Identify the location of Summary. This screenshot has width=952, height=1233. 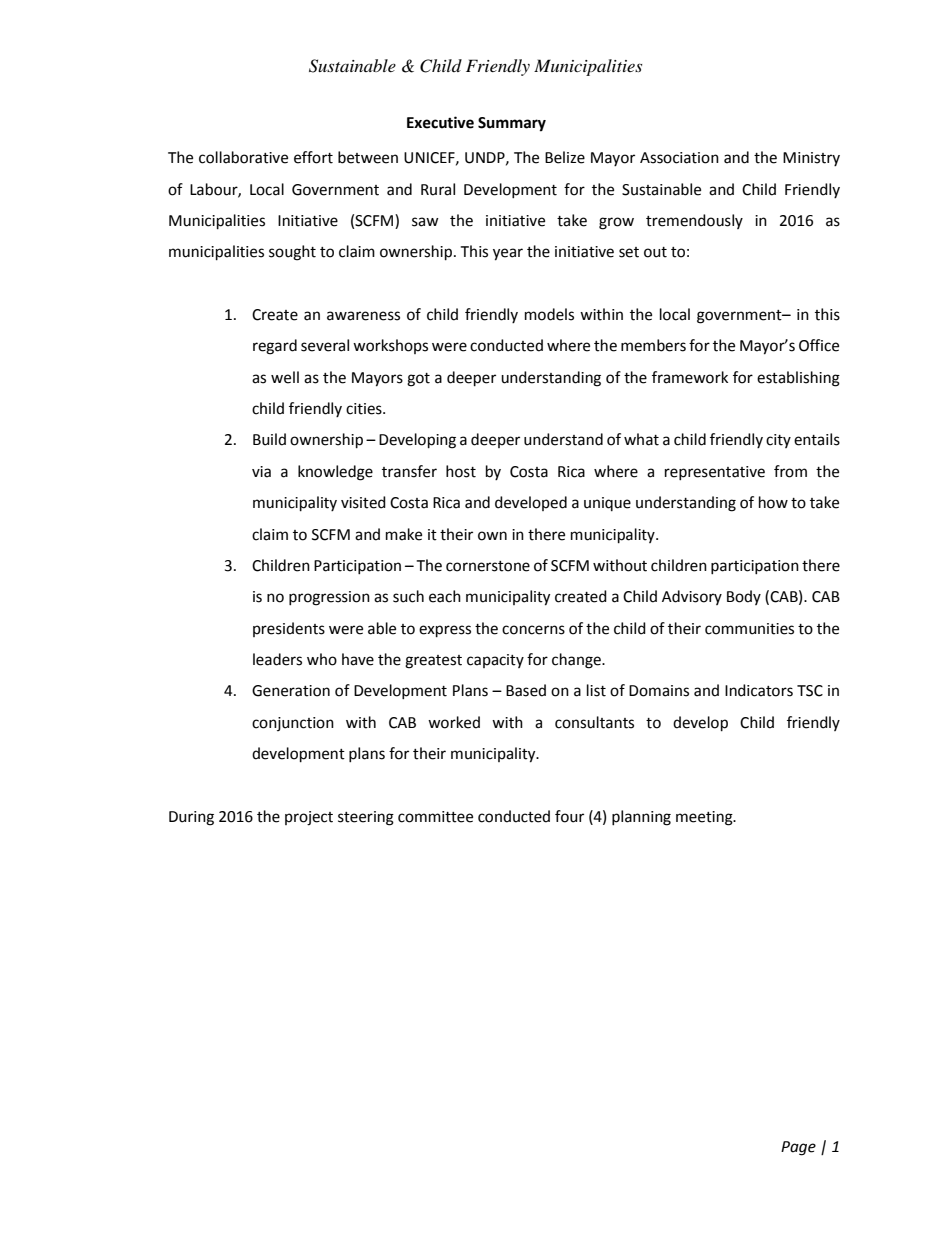
(512, 124).
